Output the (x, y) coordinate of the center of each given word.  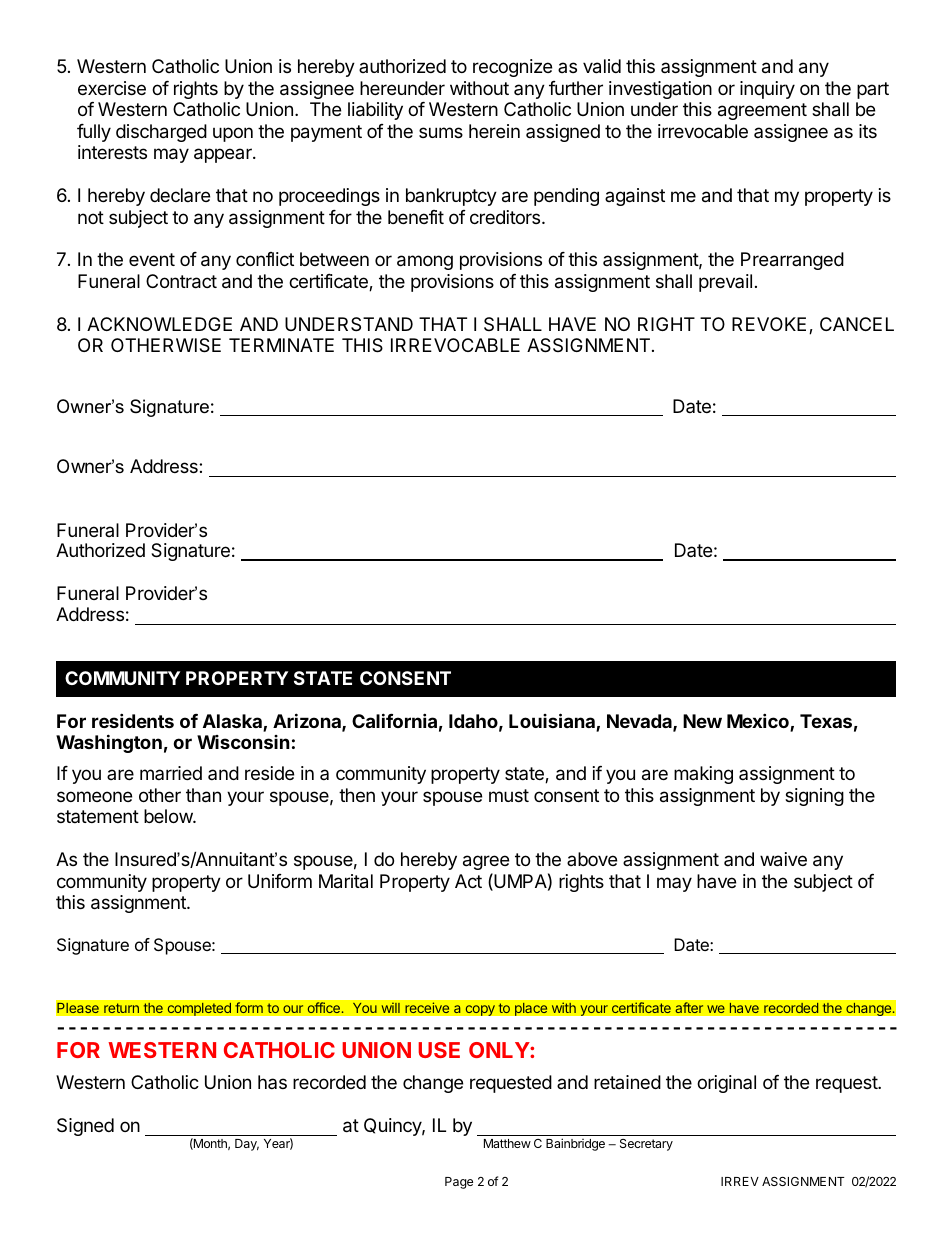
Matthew (507, 1143)
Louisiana (553, 722)
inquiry (767, 90)
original (726, 1084)
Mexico (759, 722)
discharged (161, 133)
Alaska (233, 722)
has (272, 1082)
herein (494, 131)
